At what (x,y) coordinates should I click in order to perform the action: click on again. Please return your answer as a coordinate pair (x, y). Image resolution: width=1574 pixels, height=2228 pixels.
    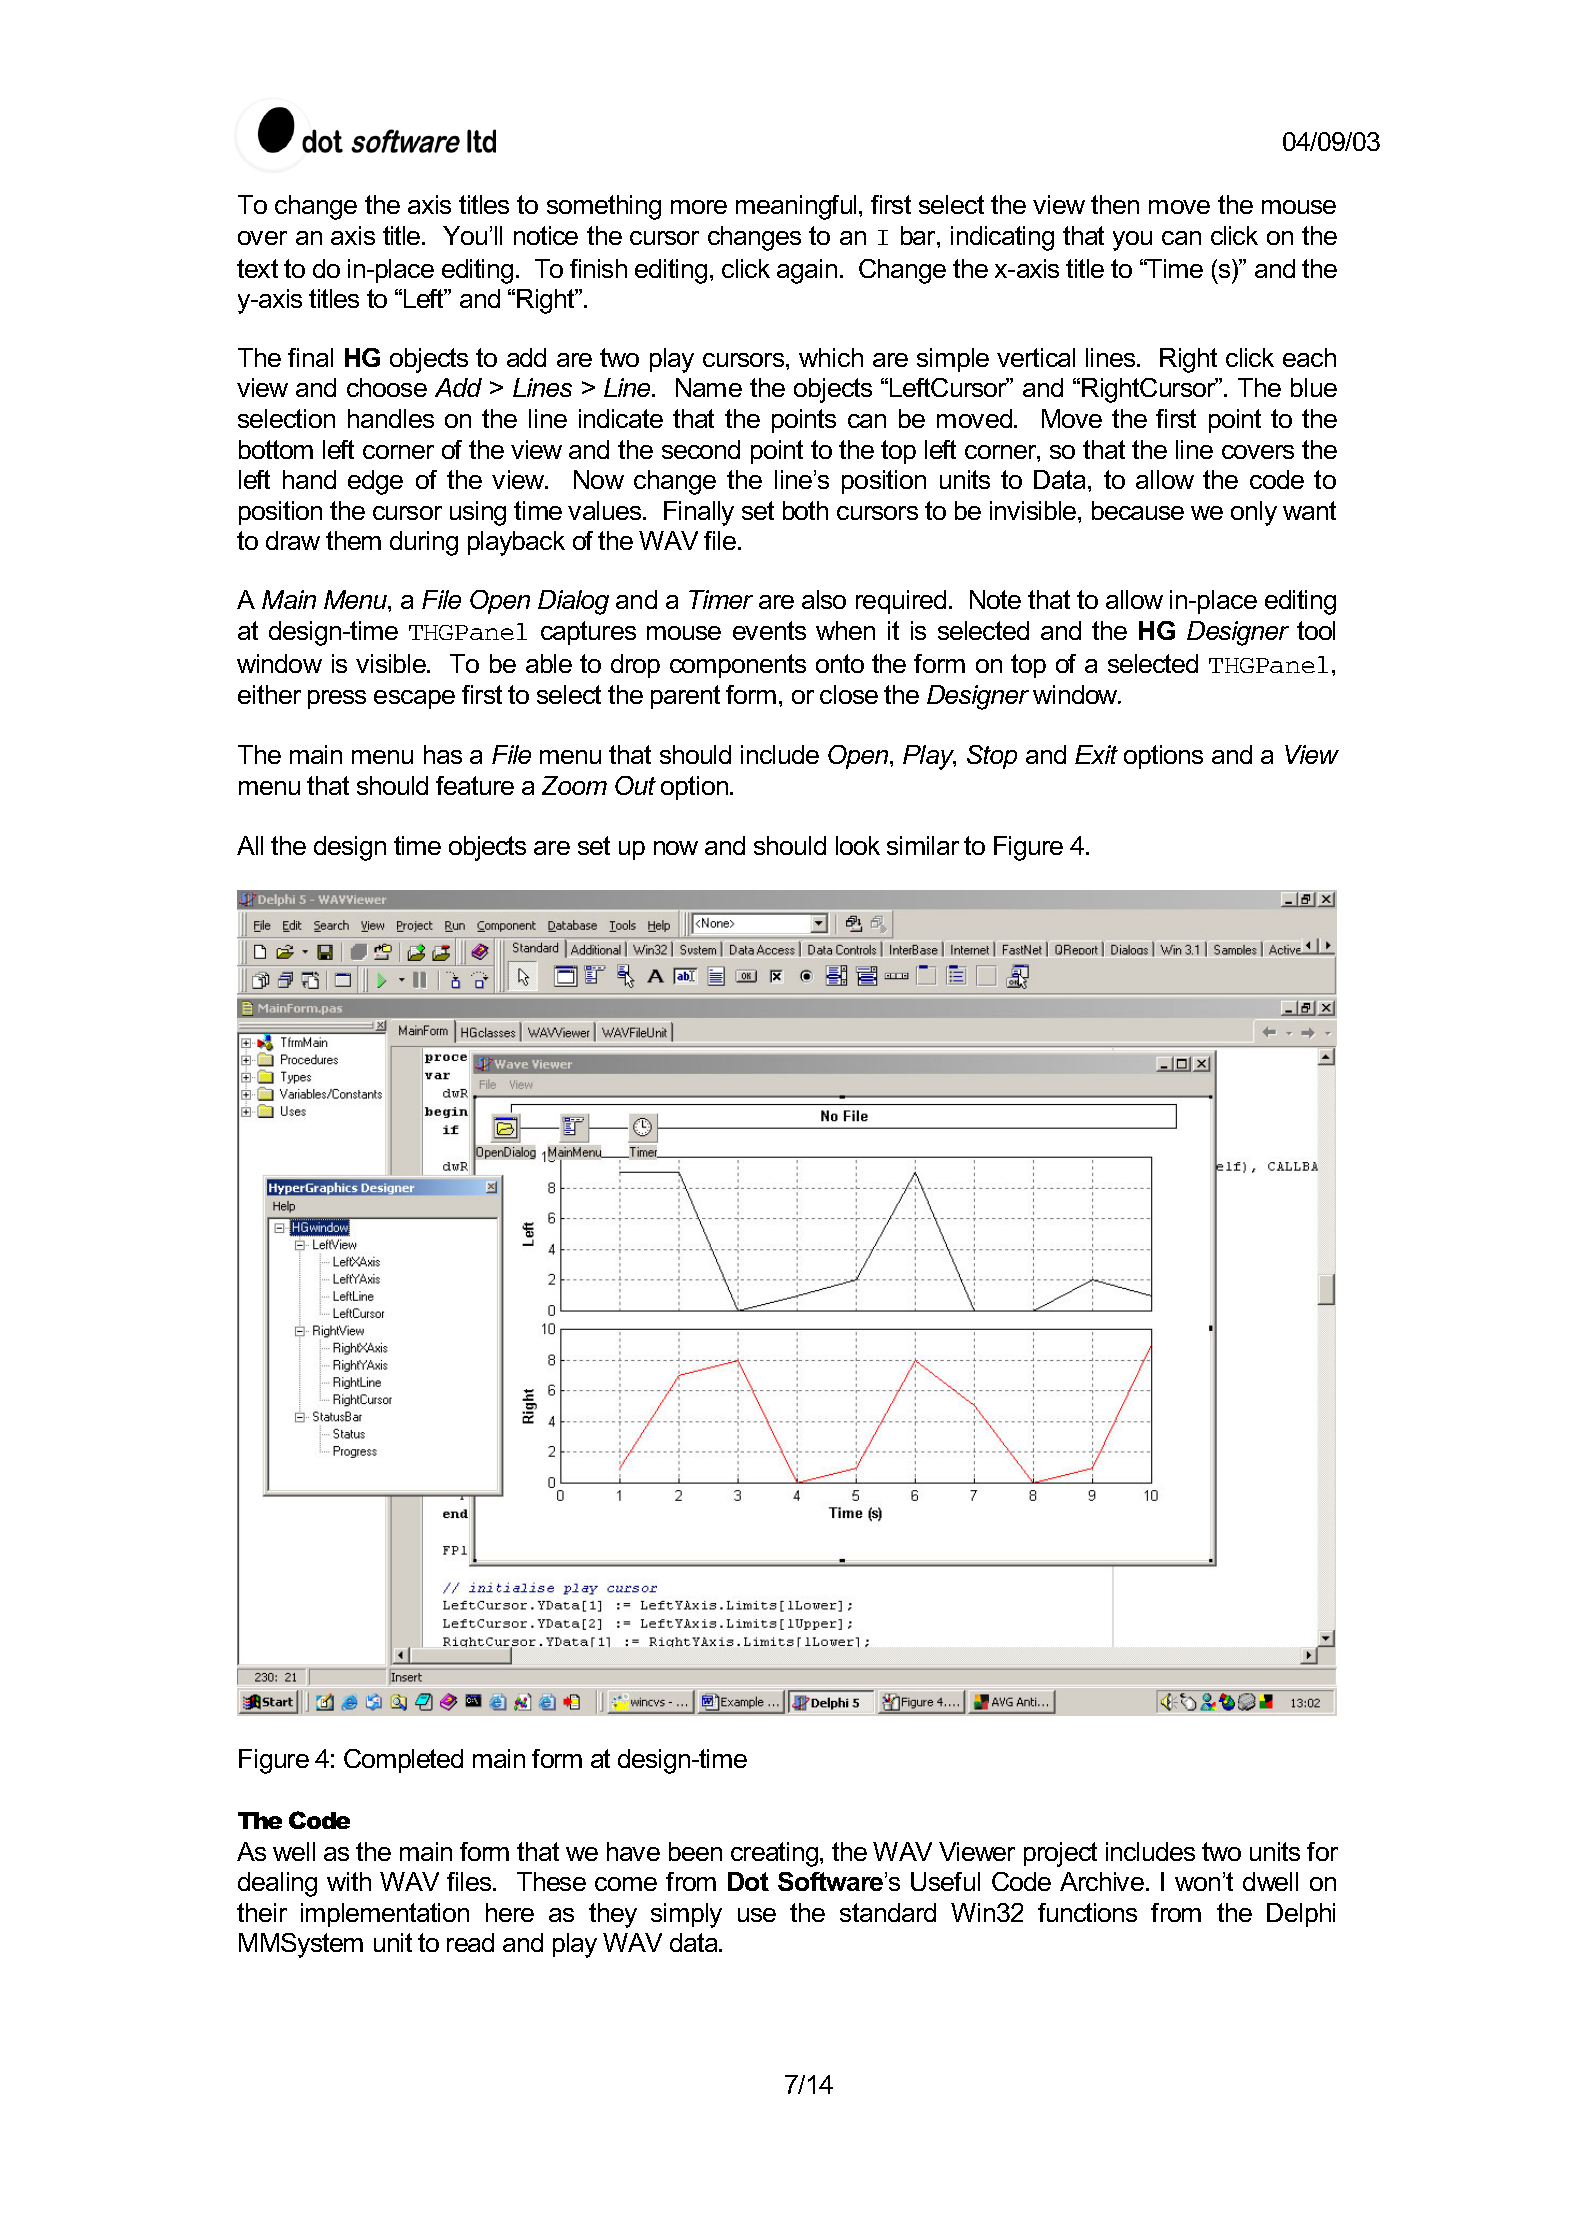
    Looking at the image, I should click on (807, 271).
